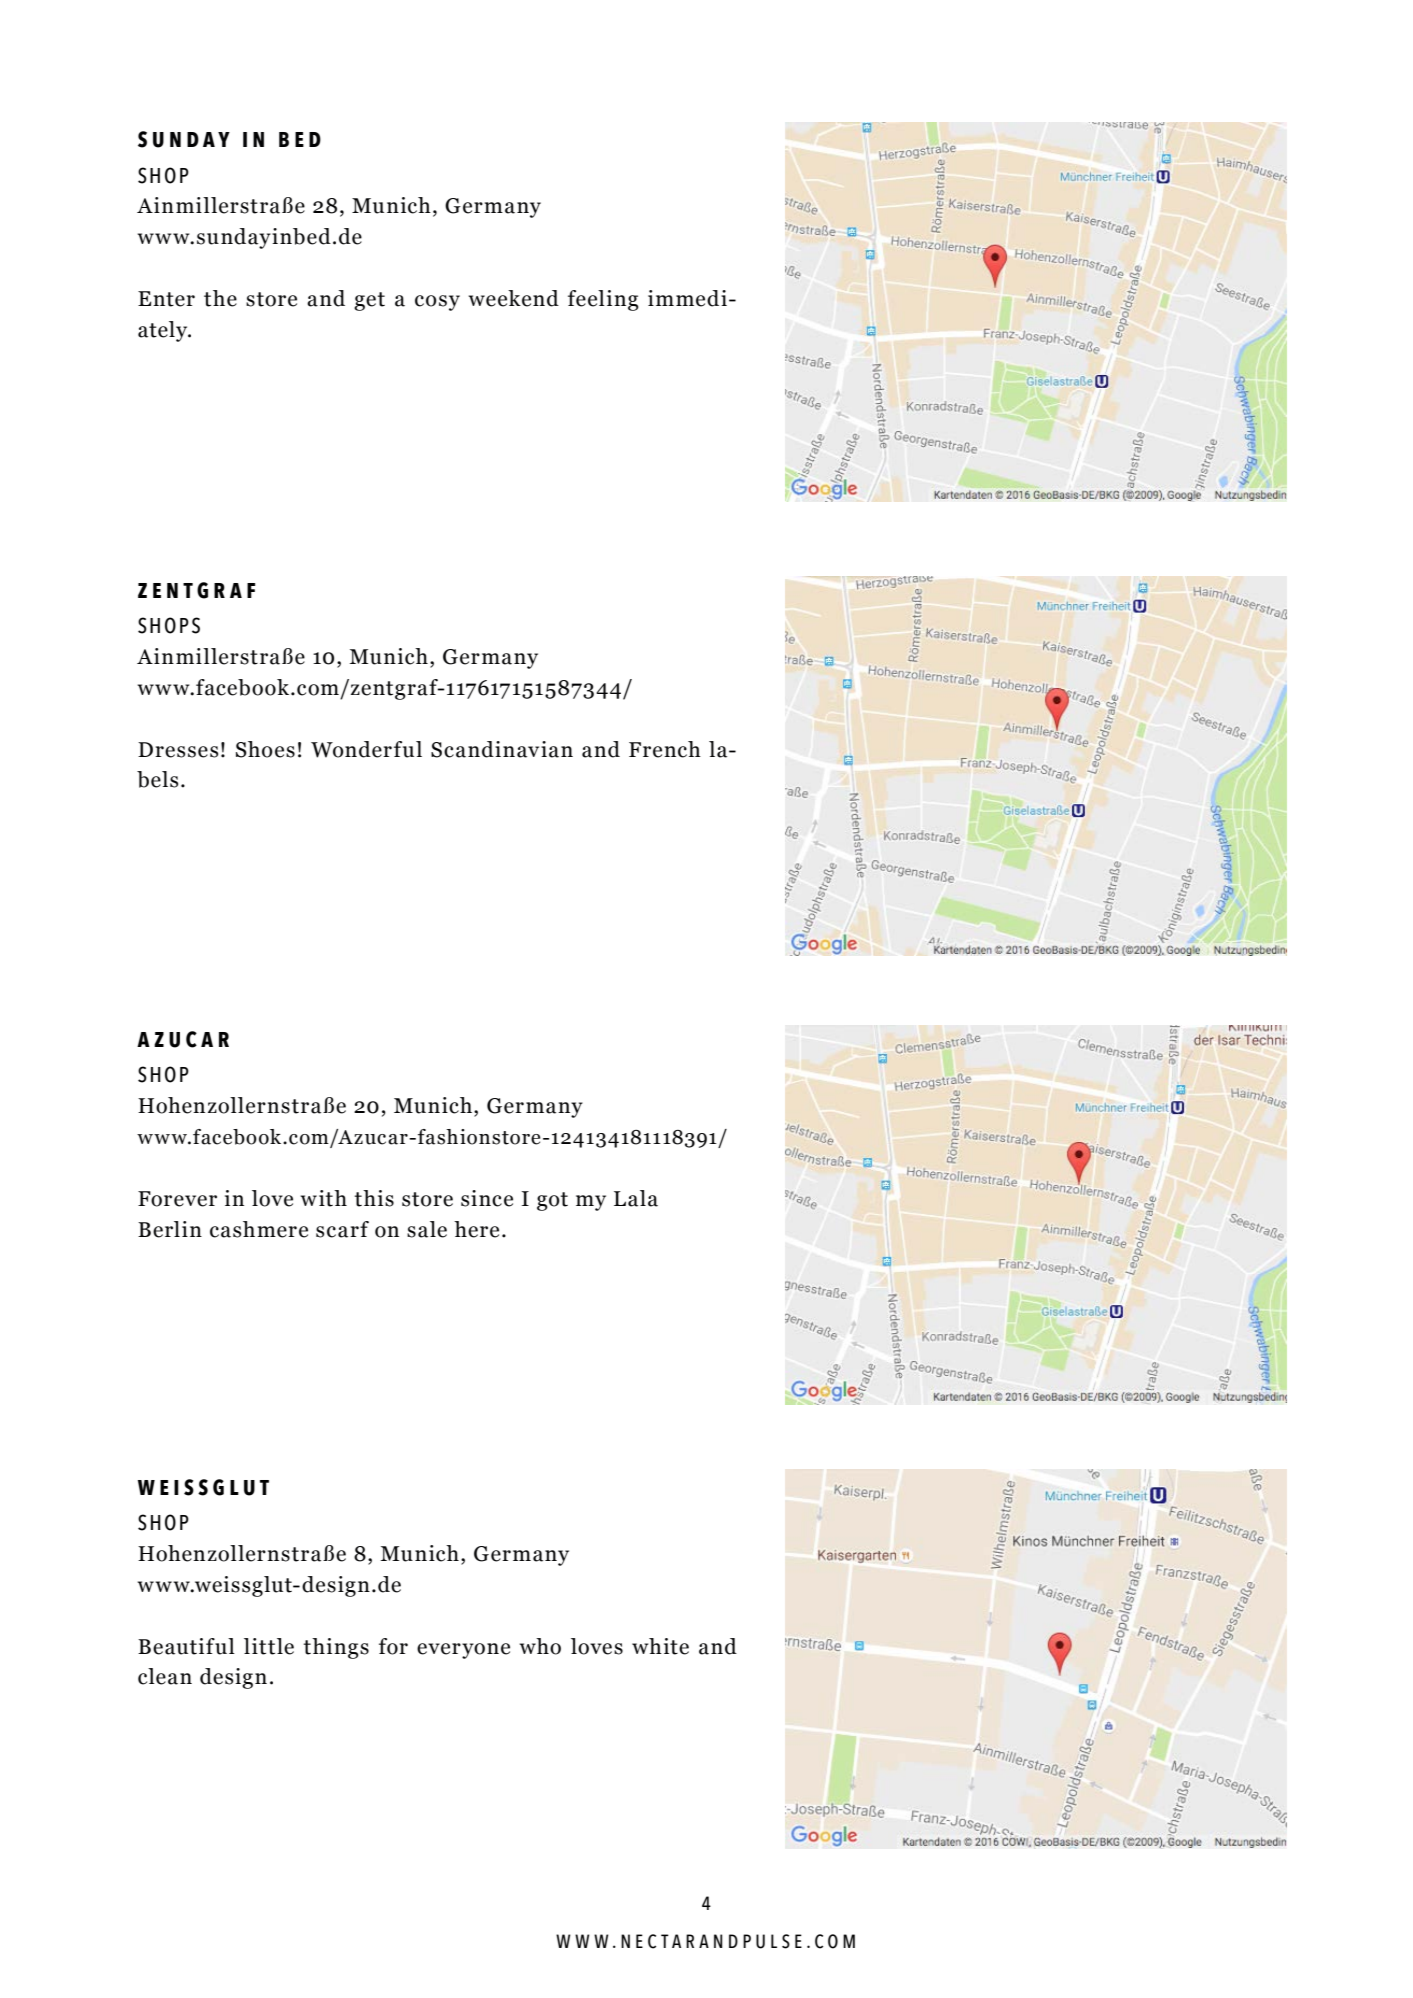  What do you see at coordinates (437, 303) in the page?
I see `cosy` at bounding box center [437, 303].
